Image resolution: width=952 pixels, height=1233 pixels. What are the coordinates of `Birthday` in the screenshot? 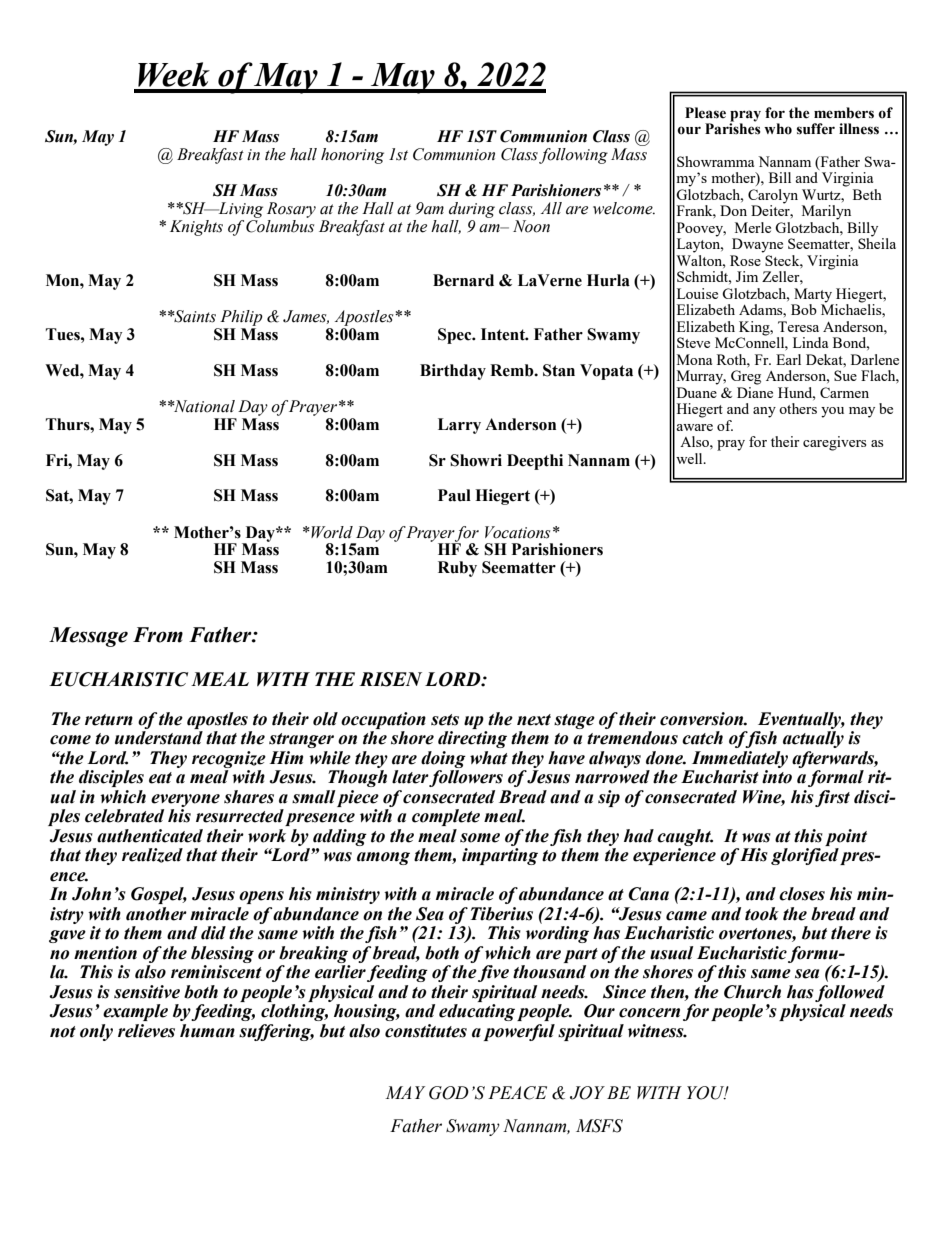 It's located at (453, 372).
